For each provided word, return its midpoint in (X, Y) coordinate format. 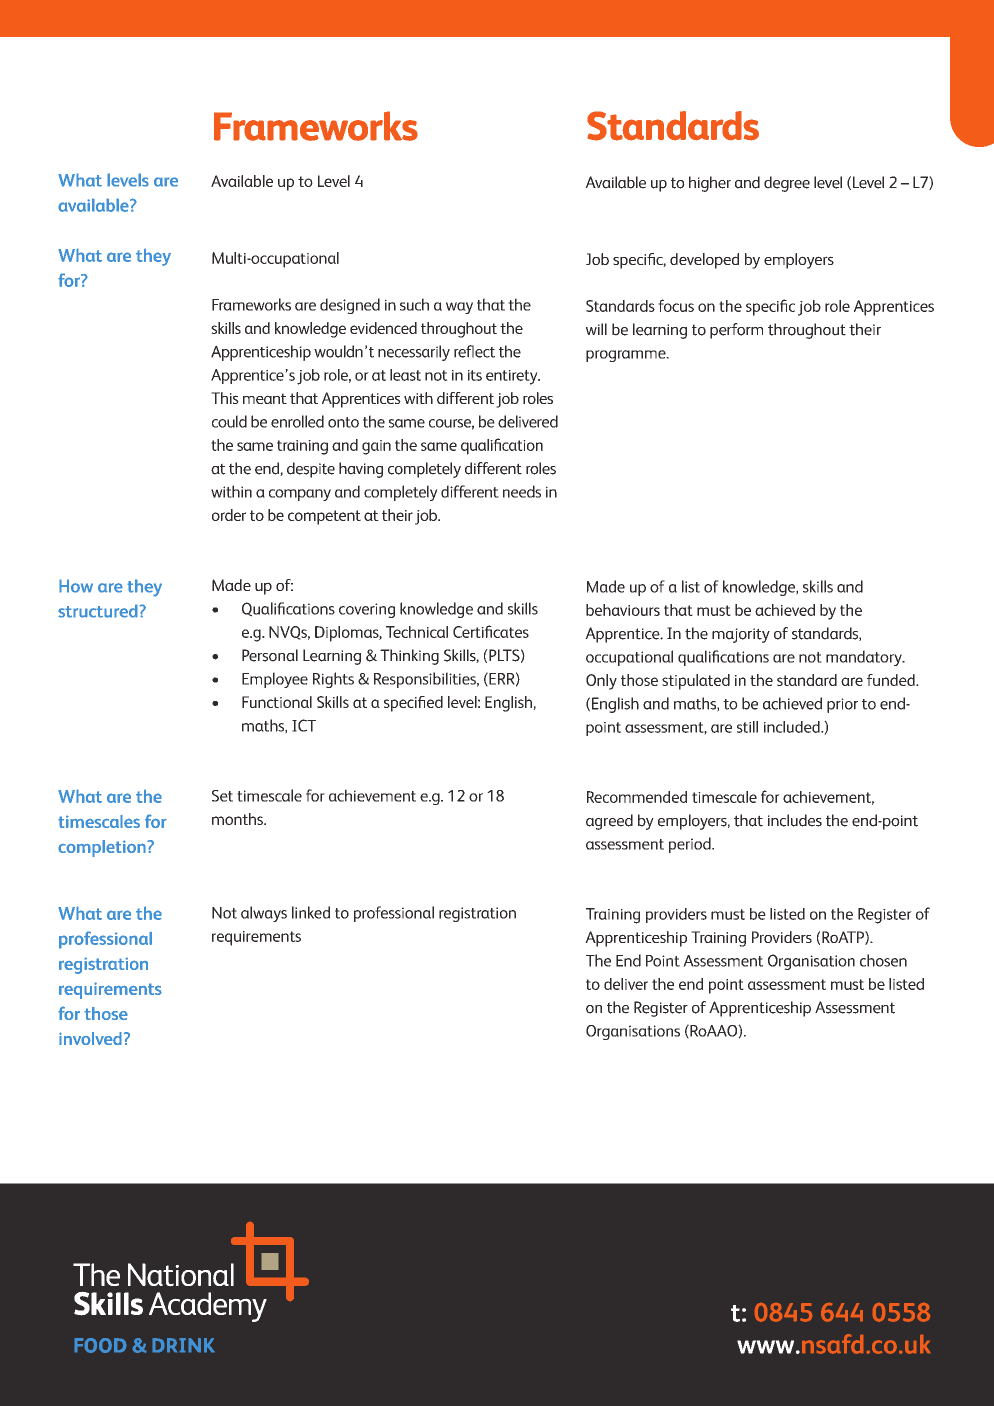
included (793, 727)
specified (413, 704)
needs (522, 491)
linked (311, 912)
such (414, 304)
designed (350, 306)
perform (736, 331)
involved (90, 1038)
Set (222, 796)
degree (787, 184)
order (229, 515)
